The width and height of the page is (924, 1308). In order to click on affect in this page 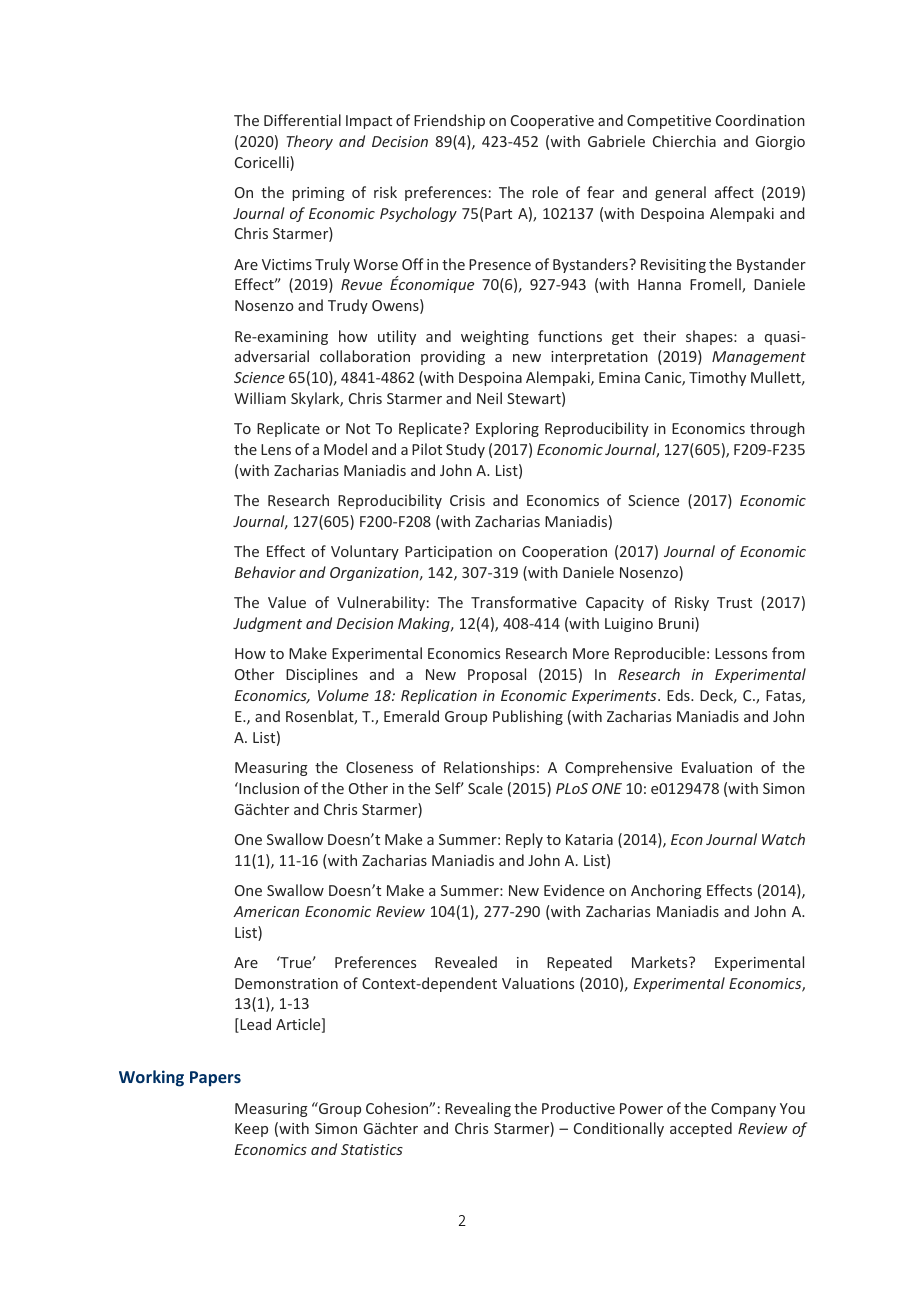, I will do `click(734, 192)`.
